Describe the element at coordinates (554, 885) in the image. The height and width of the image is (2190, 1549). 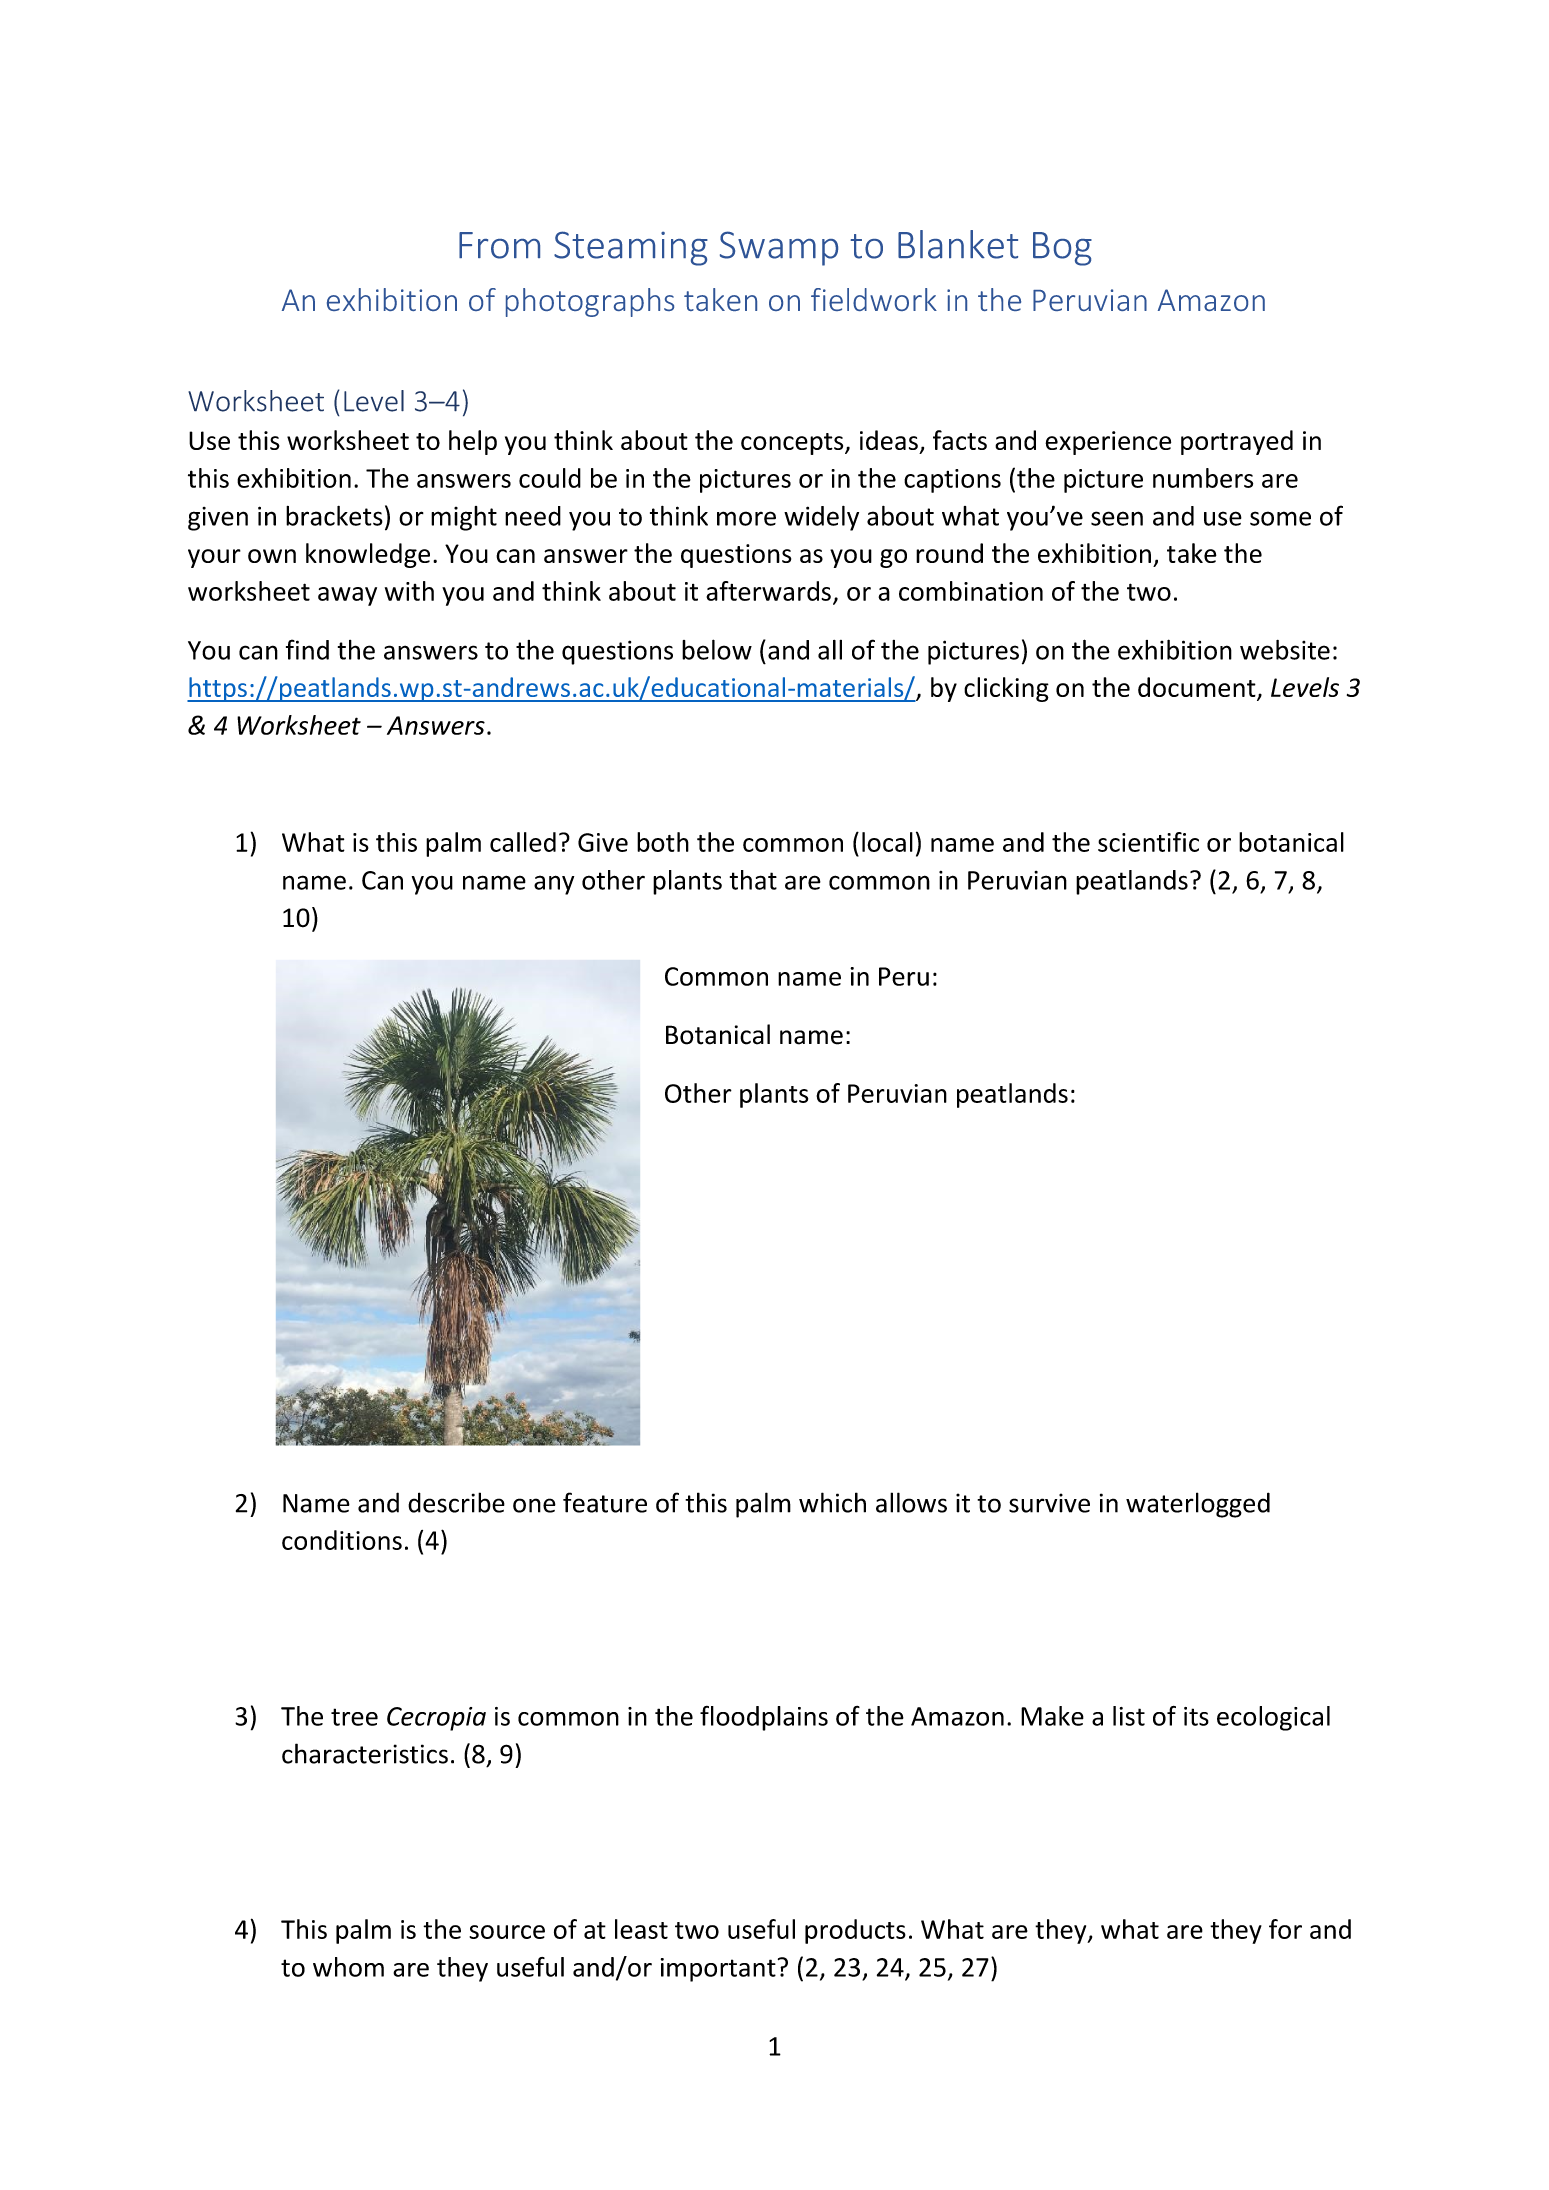
I see `any` at that location.
